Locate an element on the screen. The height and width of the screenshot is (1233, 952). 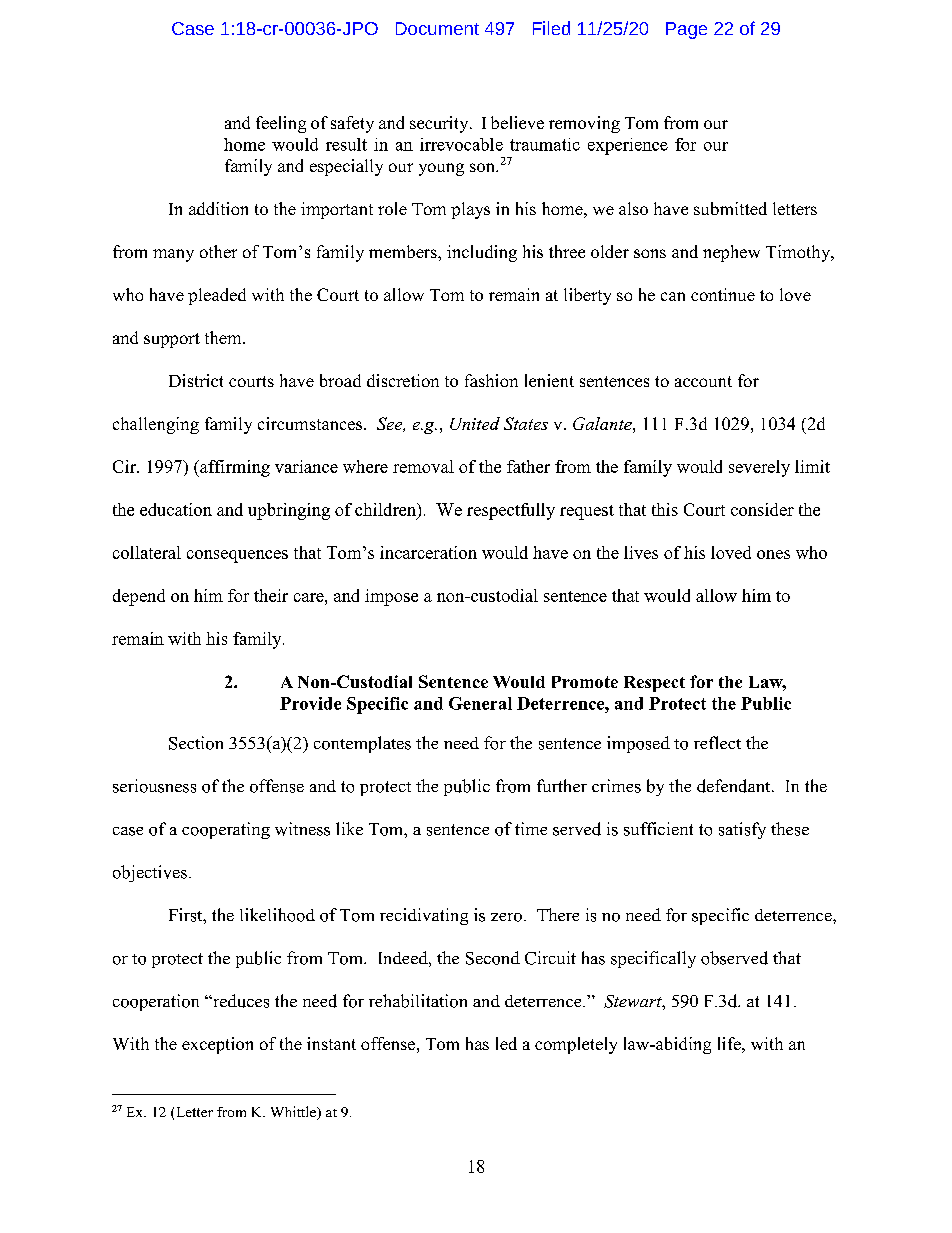
satisfy is located at coordinates (742, 830).
